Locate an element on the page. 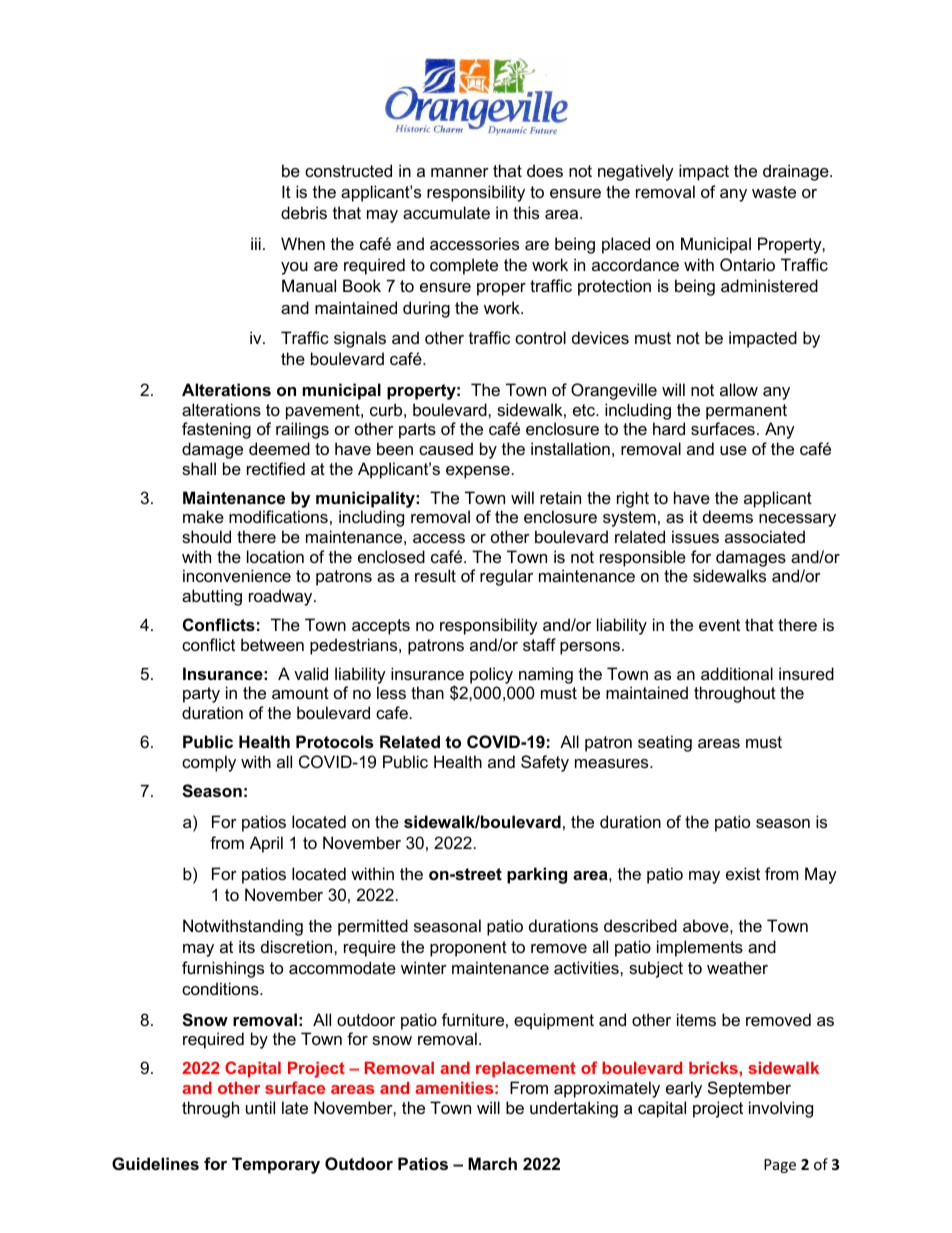 Image resolution: width=952 pixels, height=1233 pixels. waste is located at coordinates (774, 192).
